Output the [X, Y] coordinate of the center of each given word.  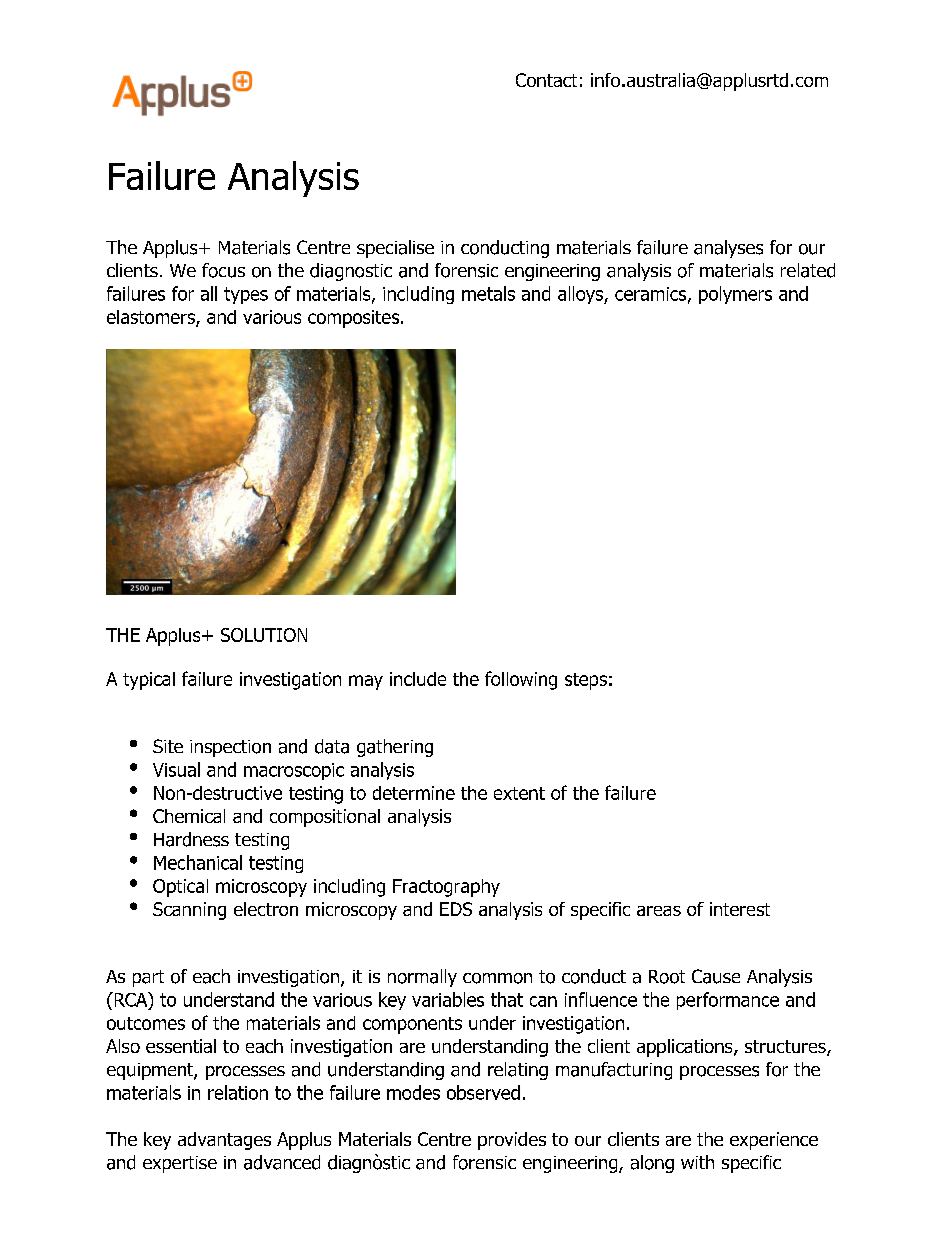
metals [488, 293]
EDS [456, 909]
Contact [546, 80]
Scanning [189, 911]
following [521, 680]
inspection [230, 748]
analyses [728, 249]
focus [223, 270]
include [418, 679]
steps [586, 681]
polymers [735, 295]
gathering [395, 748]
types [246, 295]
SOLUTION [264, 635]
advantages [224, 1141]
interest [740, 909]
